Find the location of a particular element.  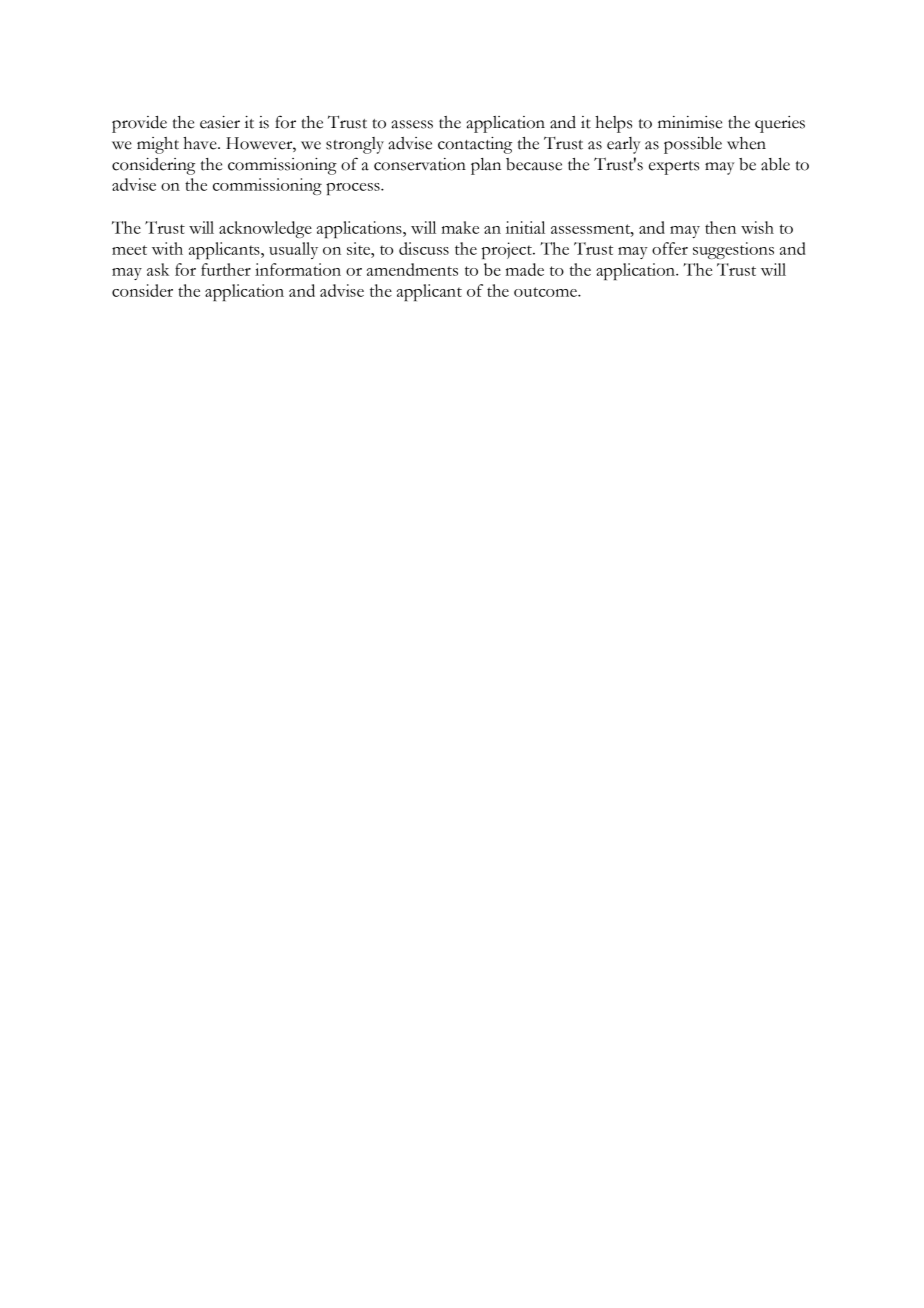

discuss is located at coordinates (424, 248).
